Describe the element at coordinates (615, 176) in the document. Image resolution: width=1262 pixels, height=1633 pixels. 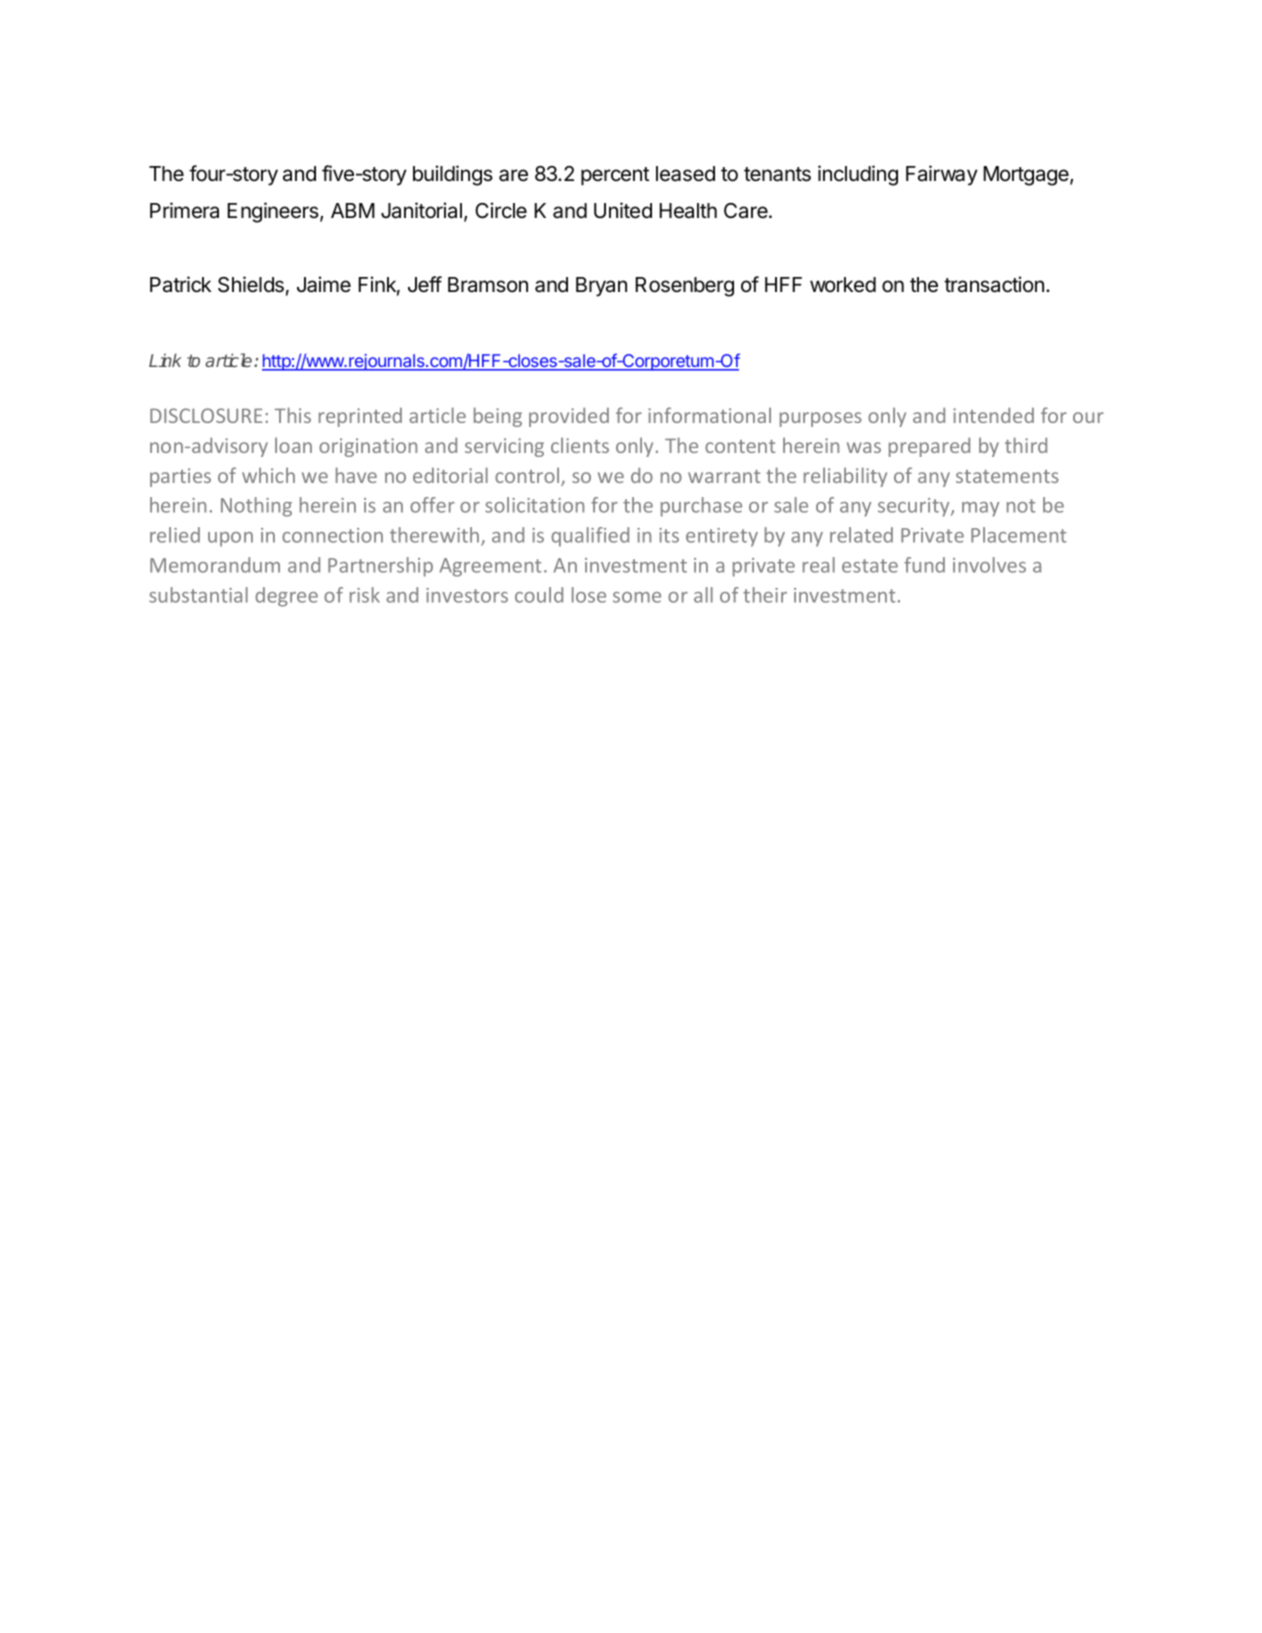
I see `percent` at that location.
